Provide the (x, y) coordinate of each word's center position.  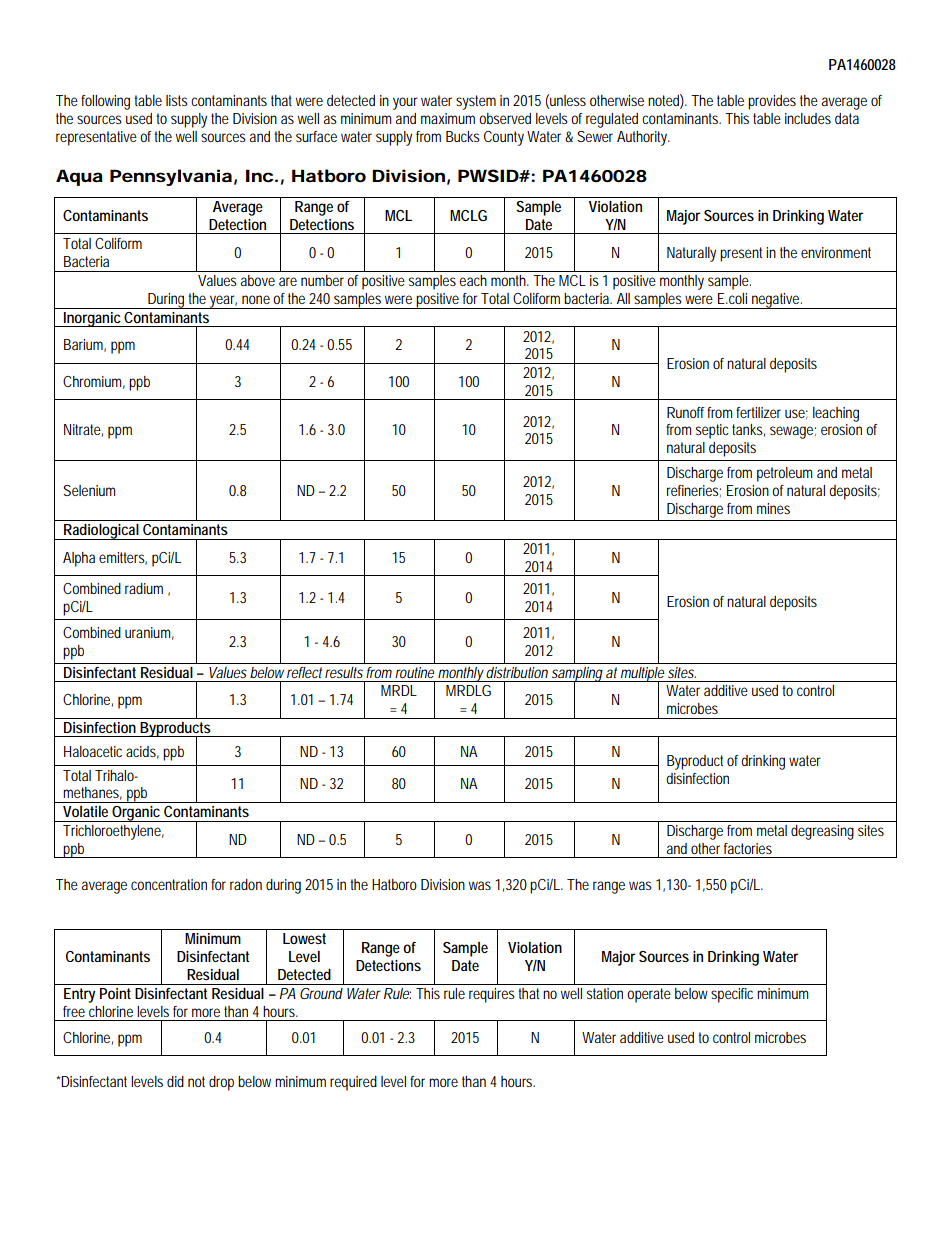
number (322, 280)
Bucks (463, 136)
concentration (169, 884)
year (223, 302)
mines (773, 508)
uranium (149, 633)
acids (142, 752)
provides (772, 102)
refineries (694, 491)
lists (177, 100)
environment (836, 252)
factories (748, 848)
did (175, 1081)
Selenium (89, 490)
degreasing (822, 832)
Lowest (304, 938)
